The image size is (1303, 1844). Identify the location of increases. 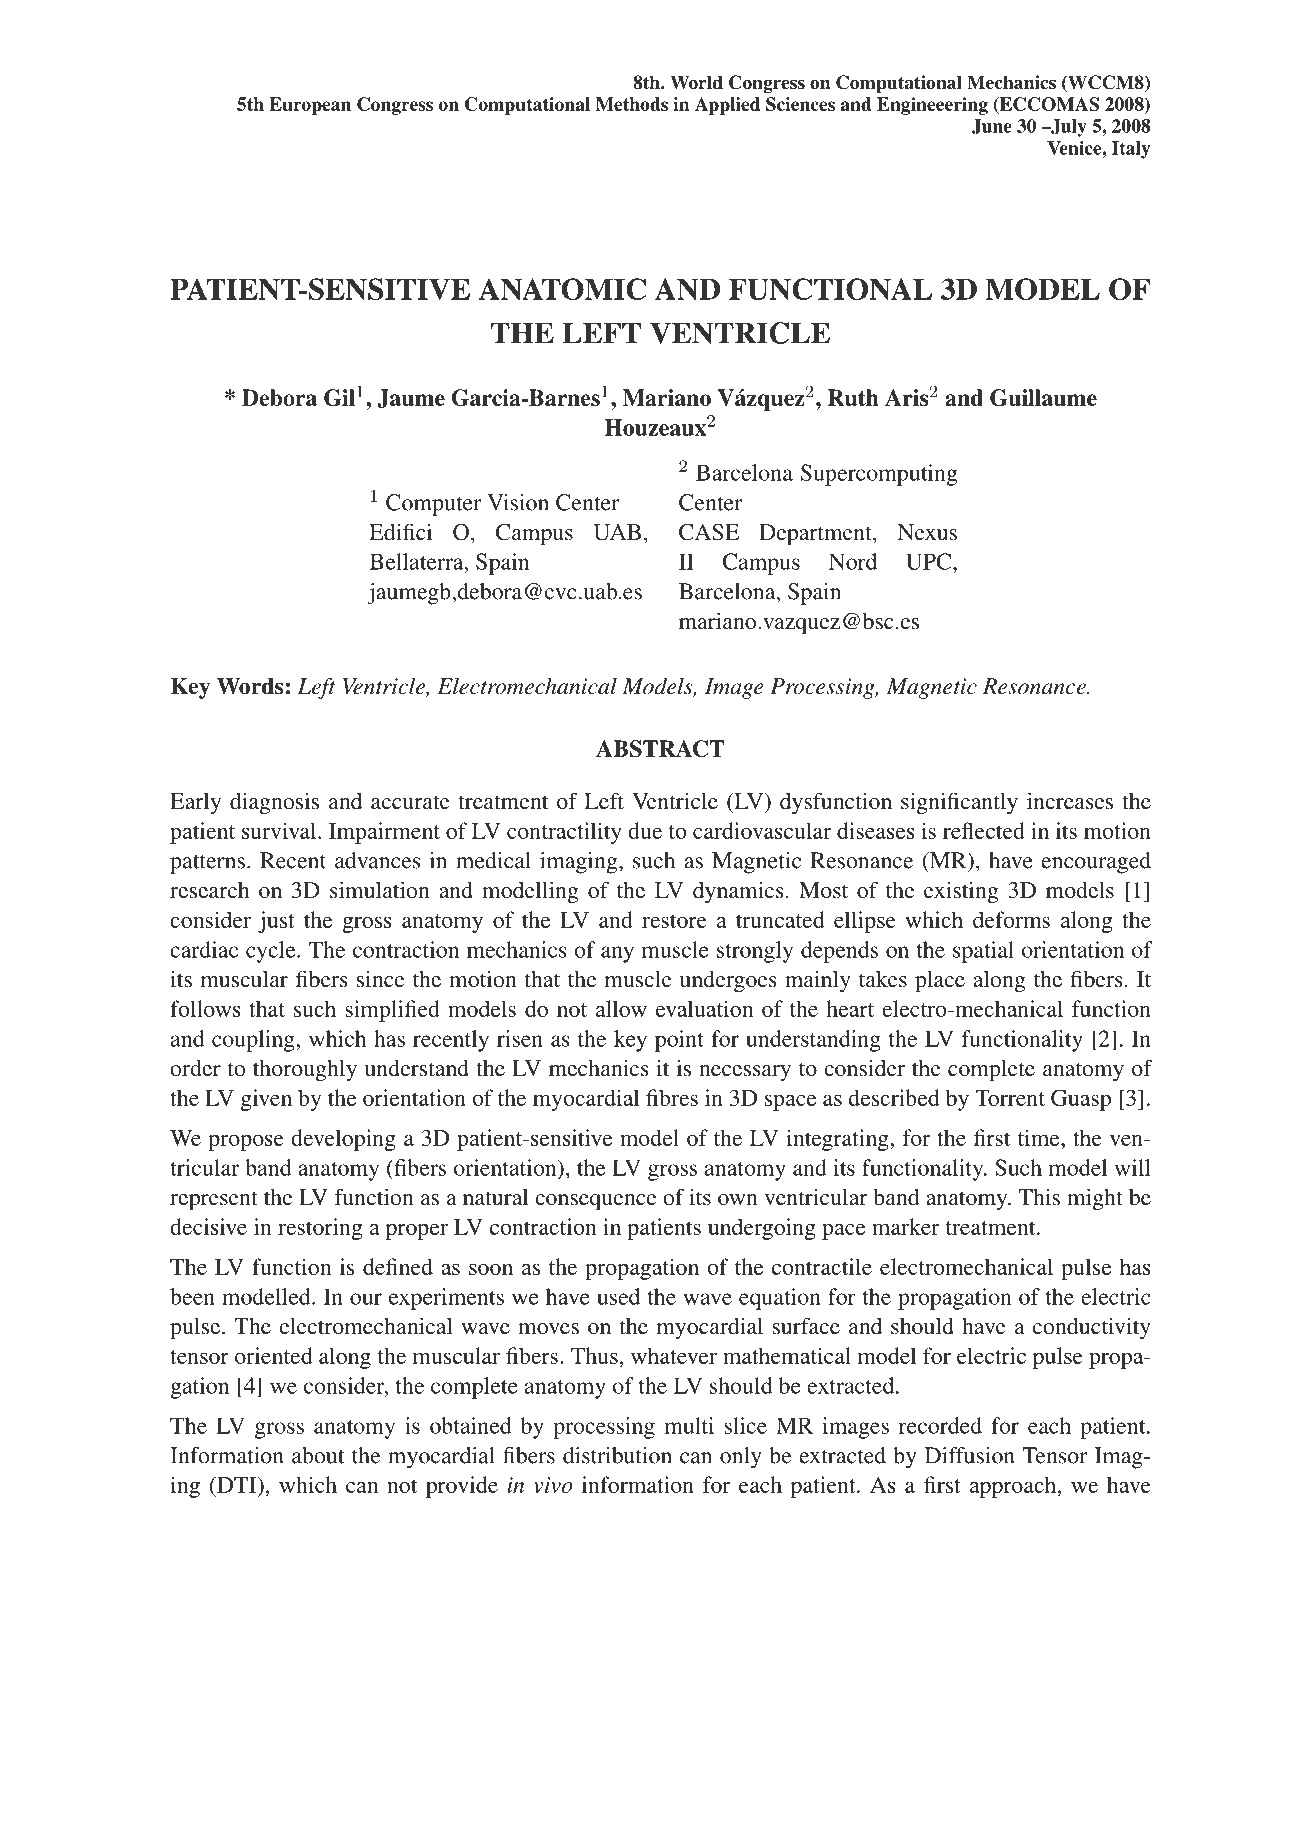
(1070, 801).
